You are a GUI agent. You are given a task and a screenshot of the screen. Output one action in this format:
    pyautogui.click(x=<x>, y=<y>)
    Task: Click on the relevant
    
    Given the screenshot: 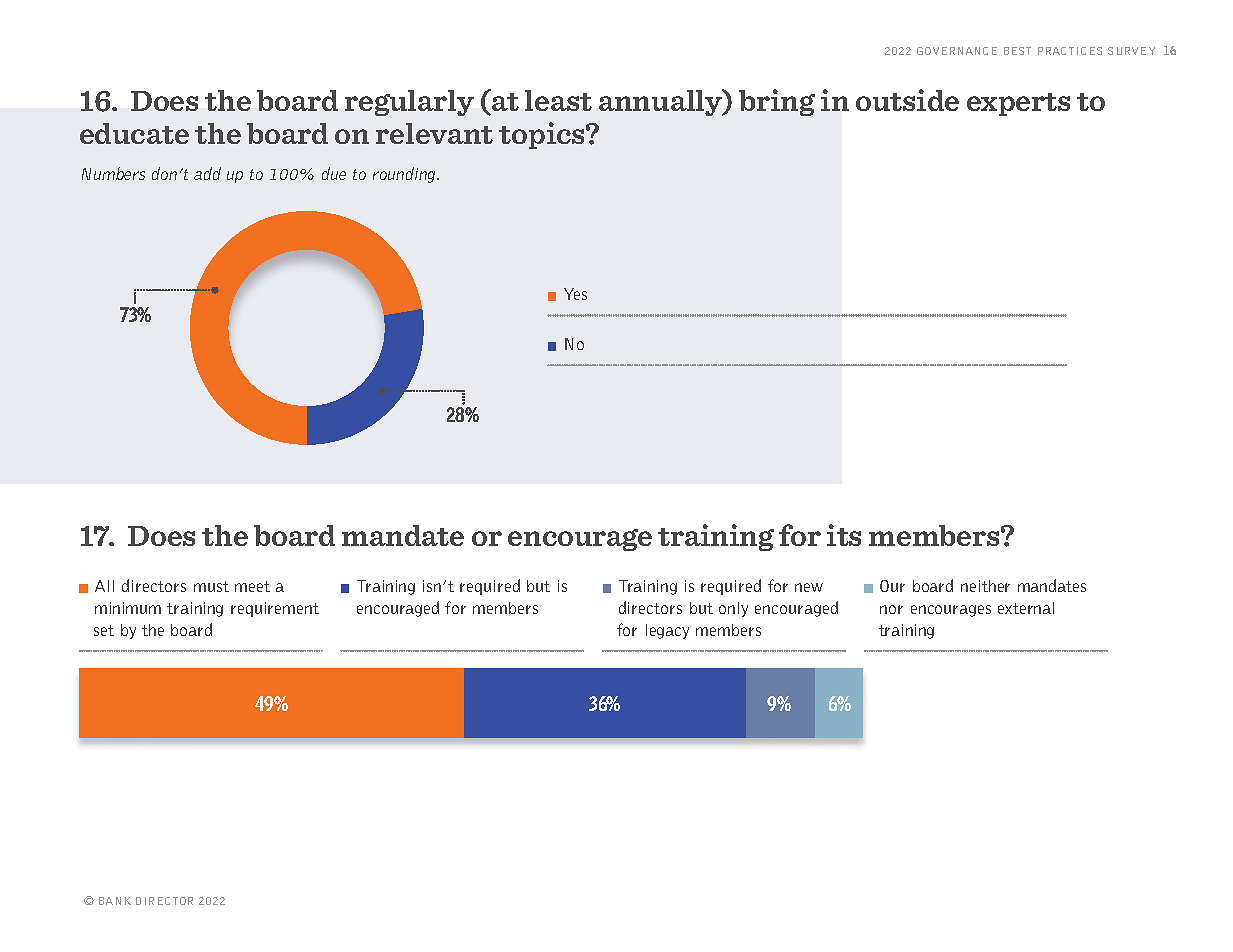 What is the action you would take?
    pyautogui.click(x=434, y=133)
